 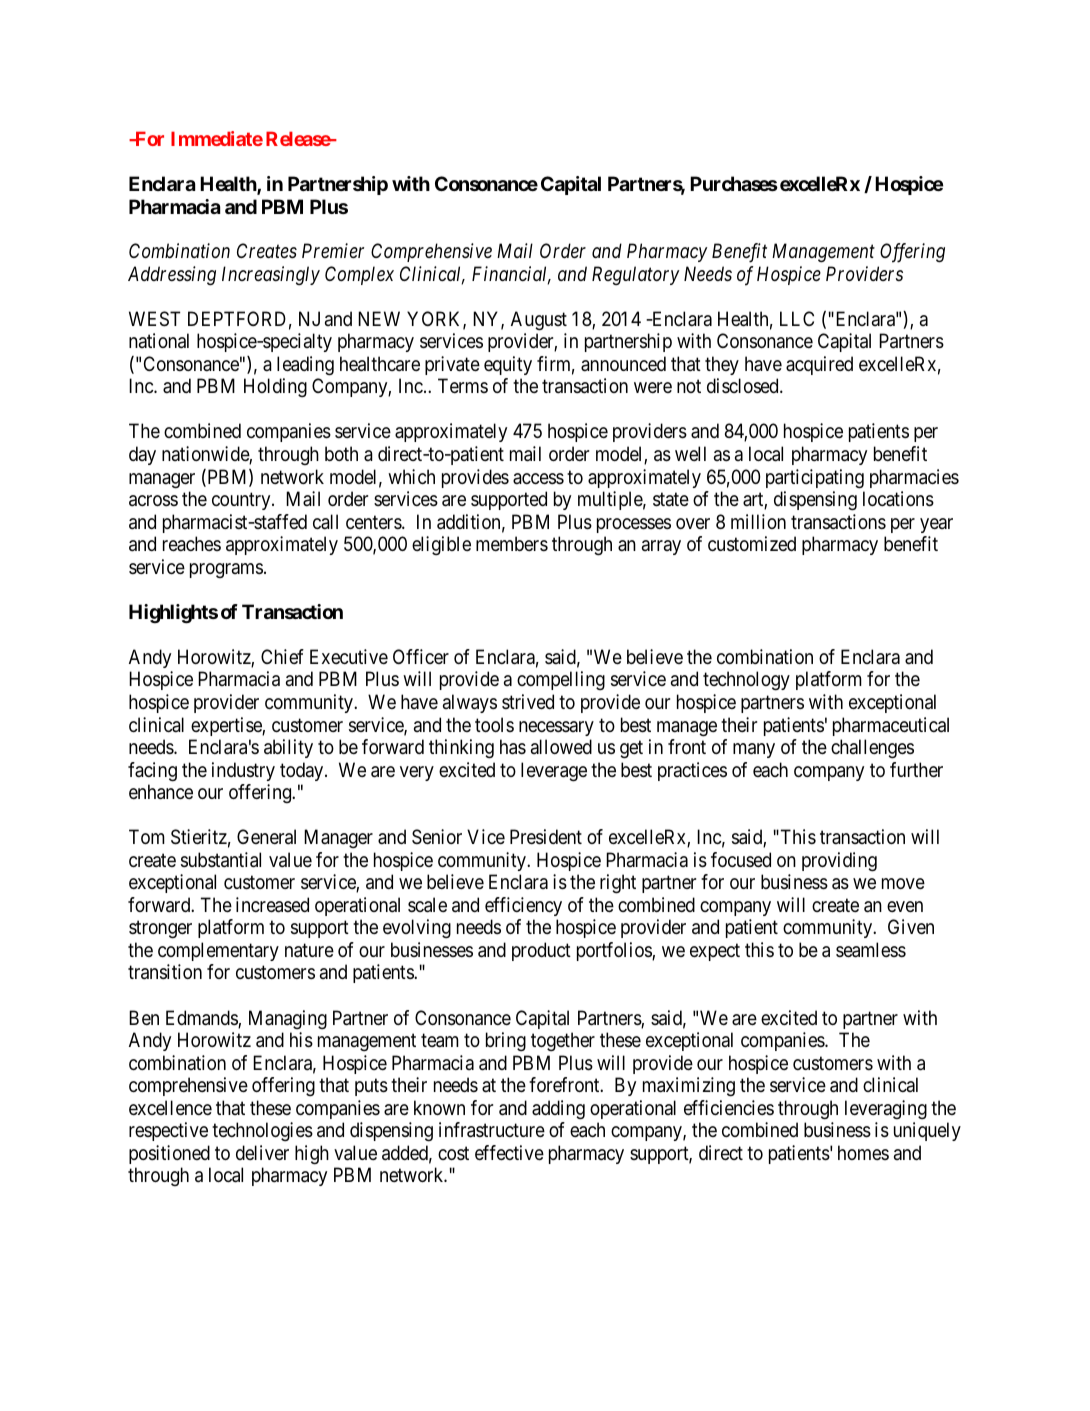 I want to click on members, so click(x=512, y=543).
